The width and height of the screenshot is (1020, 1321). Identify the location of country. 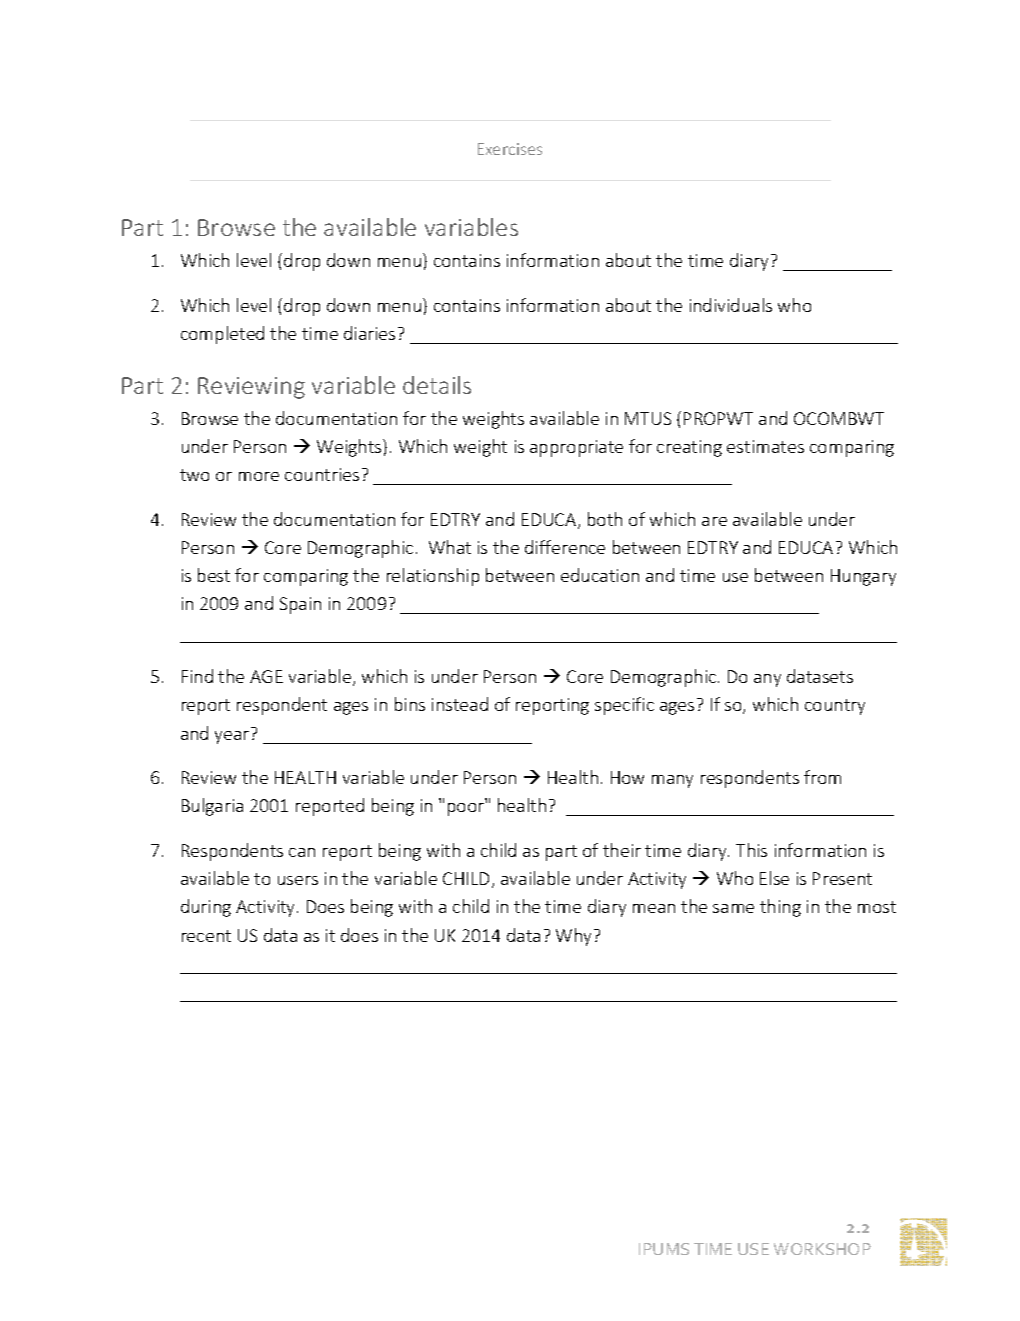
(835, 707).
